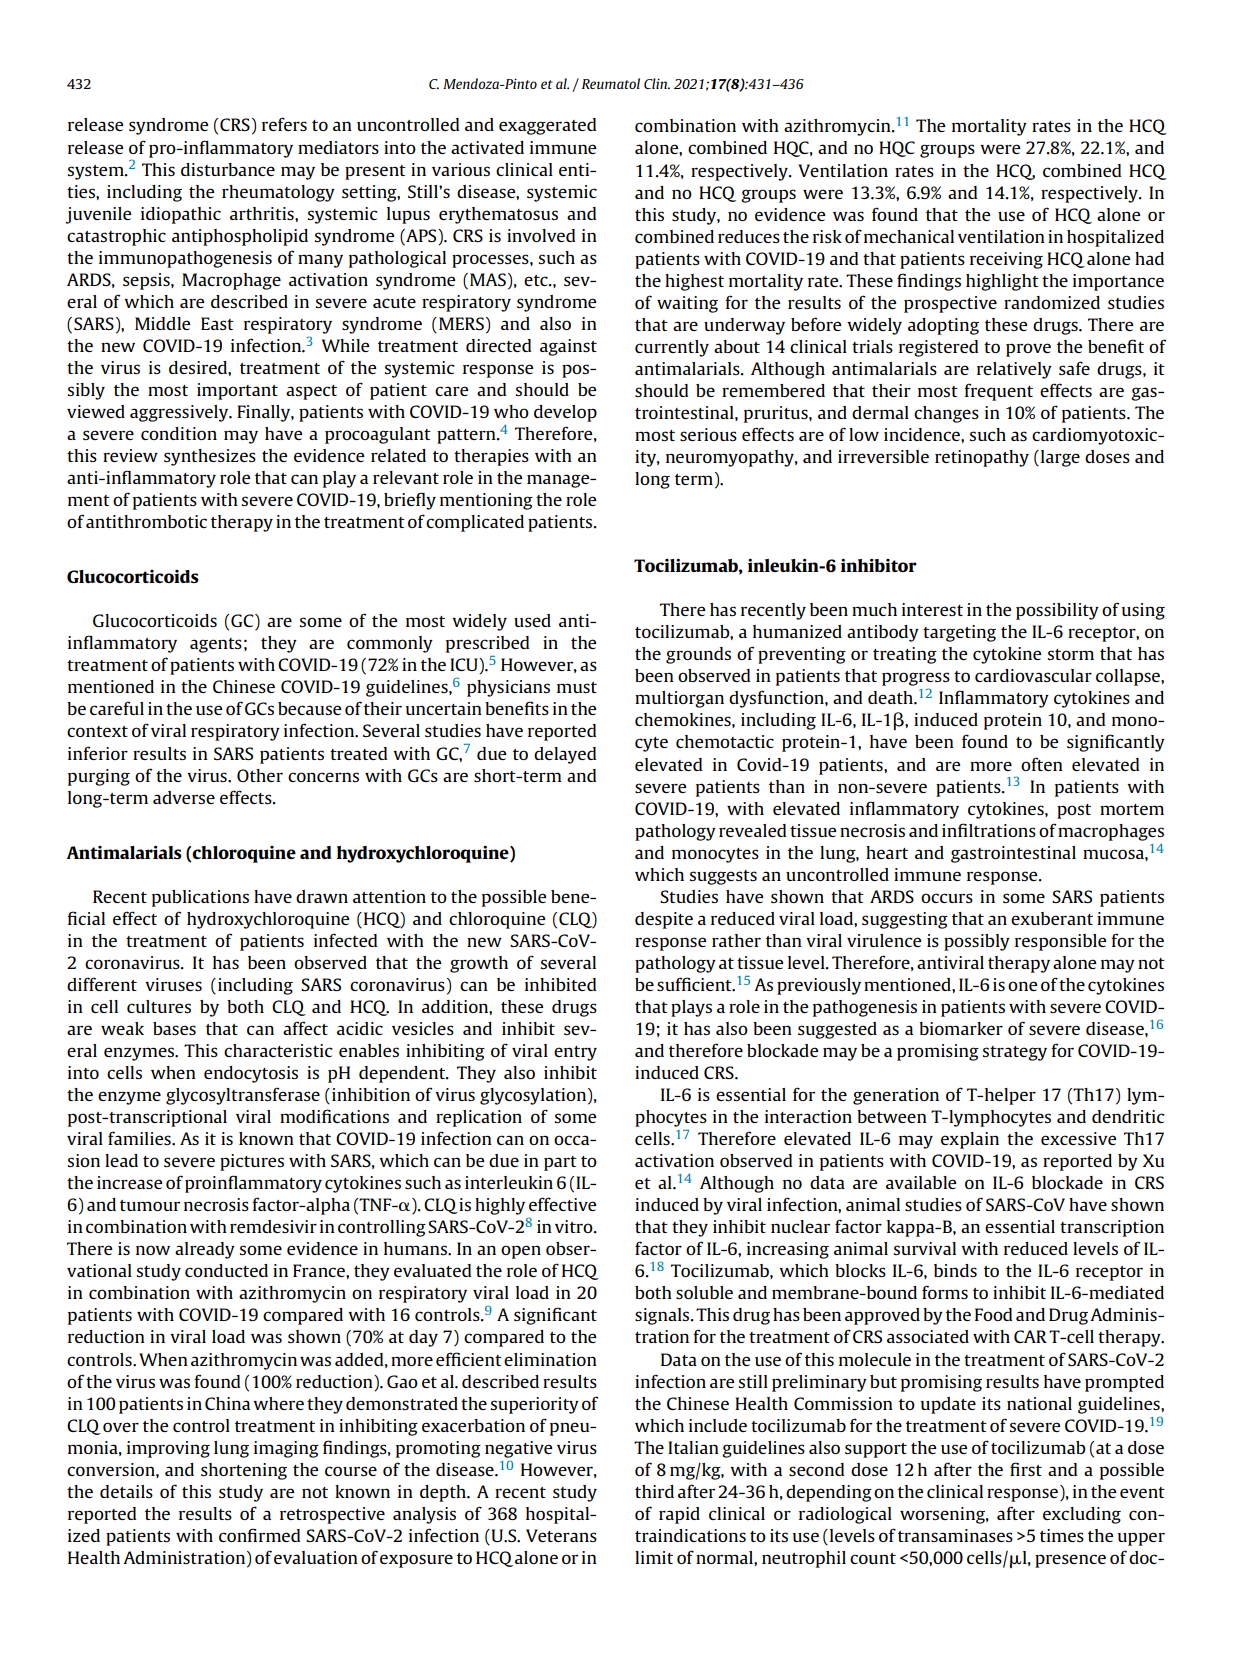 This page has width=1254, height=1672. Describe the element at coordinates (560, 1163) in the page. I see `part` at that location.
